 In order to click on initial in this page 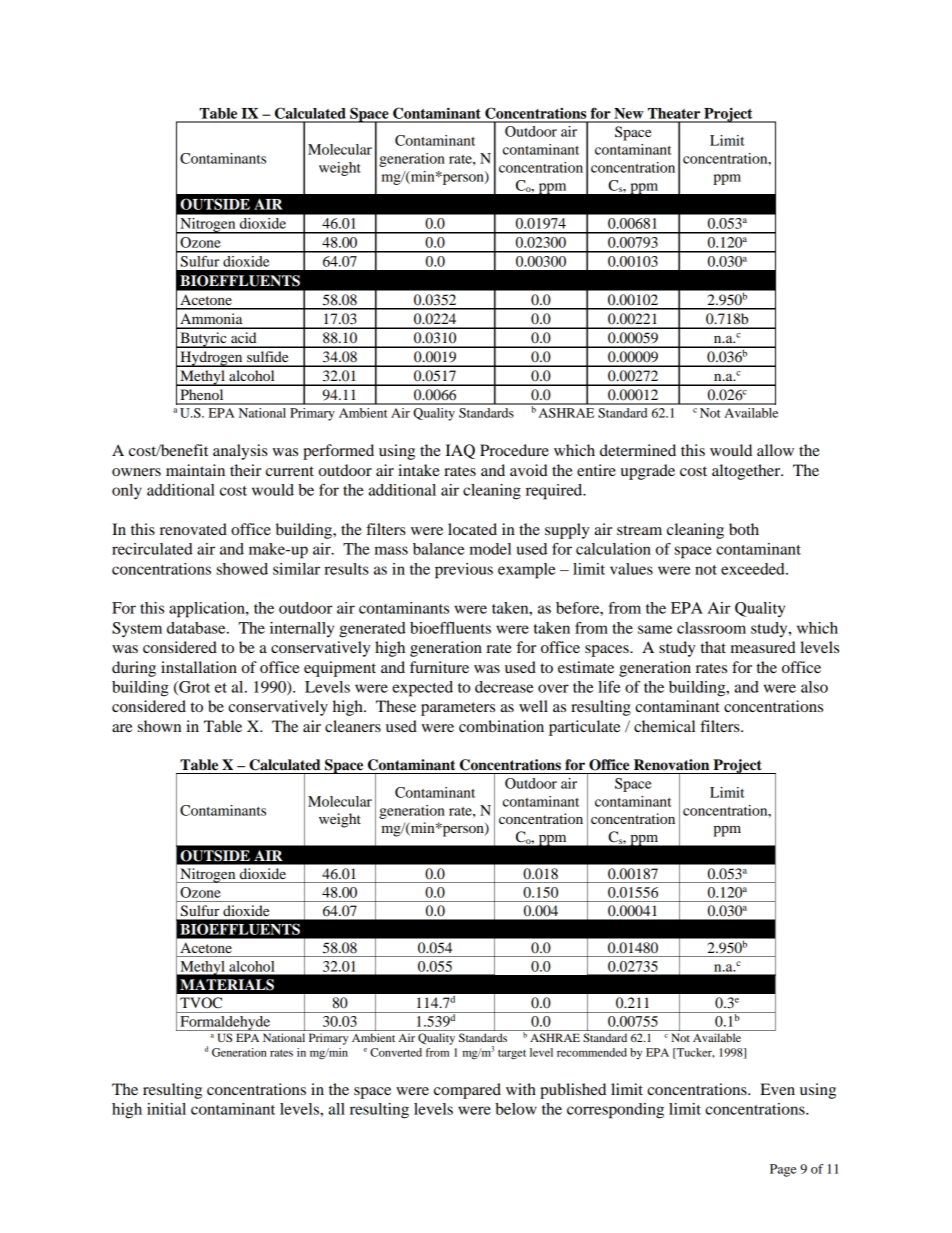, I will do `click(166, 1109)`.
